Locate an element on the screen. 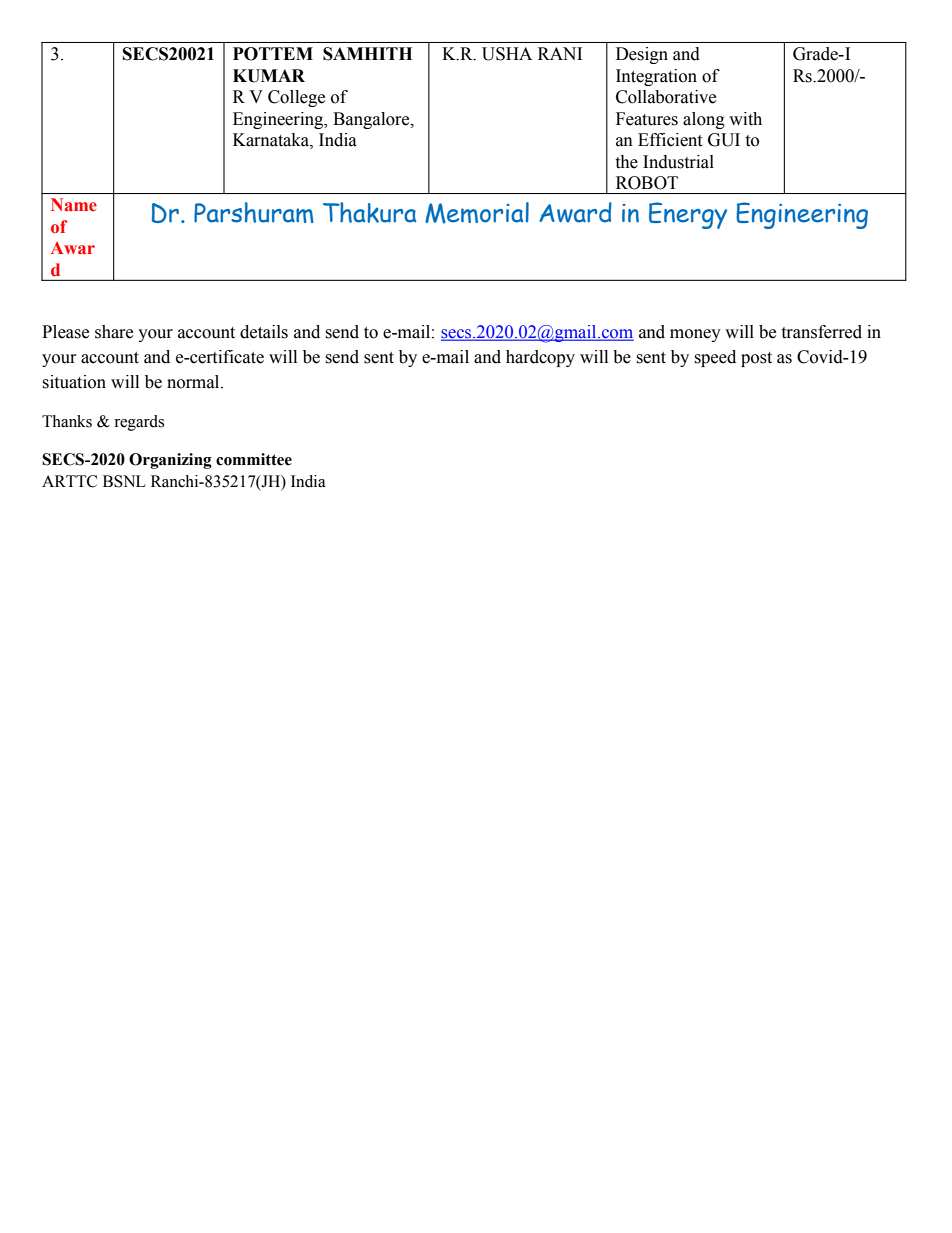  KUMAR is located at coordinates (269, 76).
